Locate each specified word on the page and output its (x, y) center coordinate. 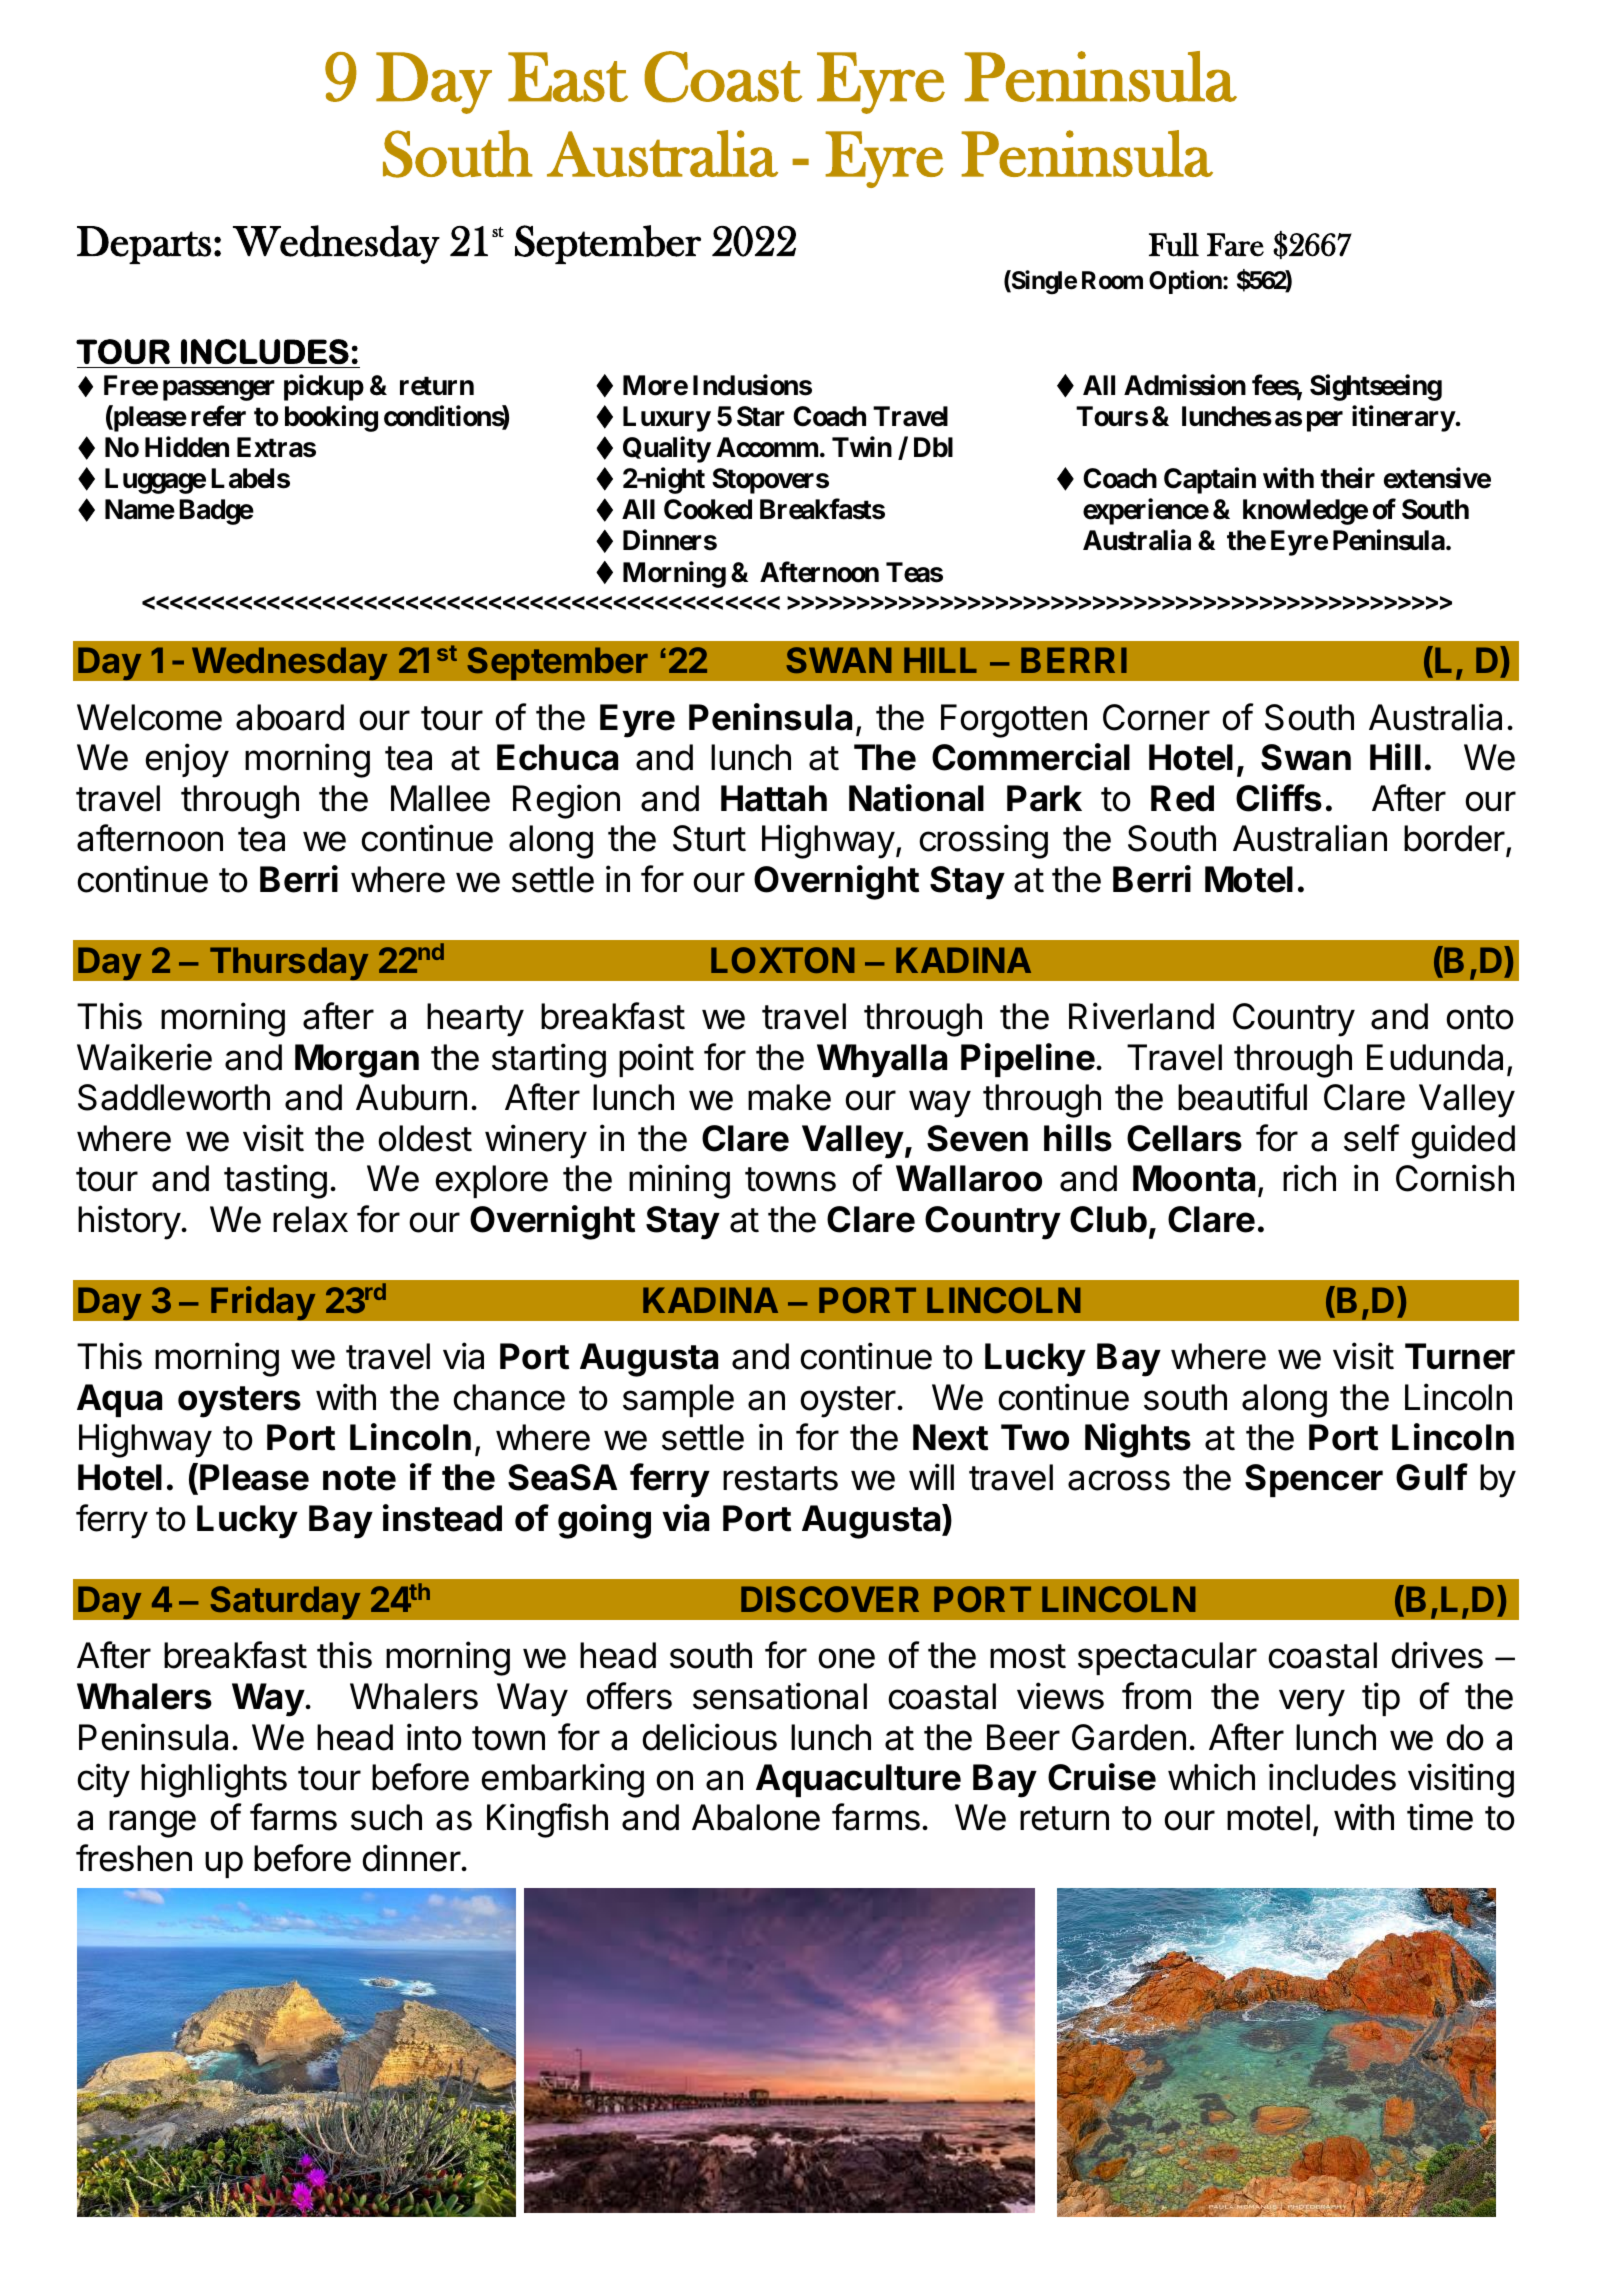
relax (310, 1219)
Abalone (756, 1817)
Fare (1235, 245)
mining (679, 1181)
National (916, 798)
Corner (1156, 717)
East (568, 77)
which (1211, 1777)
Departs (144, 245)
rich (1309, 1178)
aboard (290, 717)
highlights (214, 1780)
